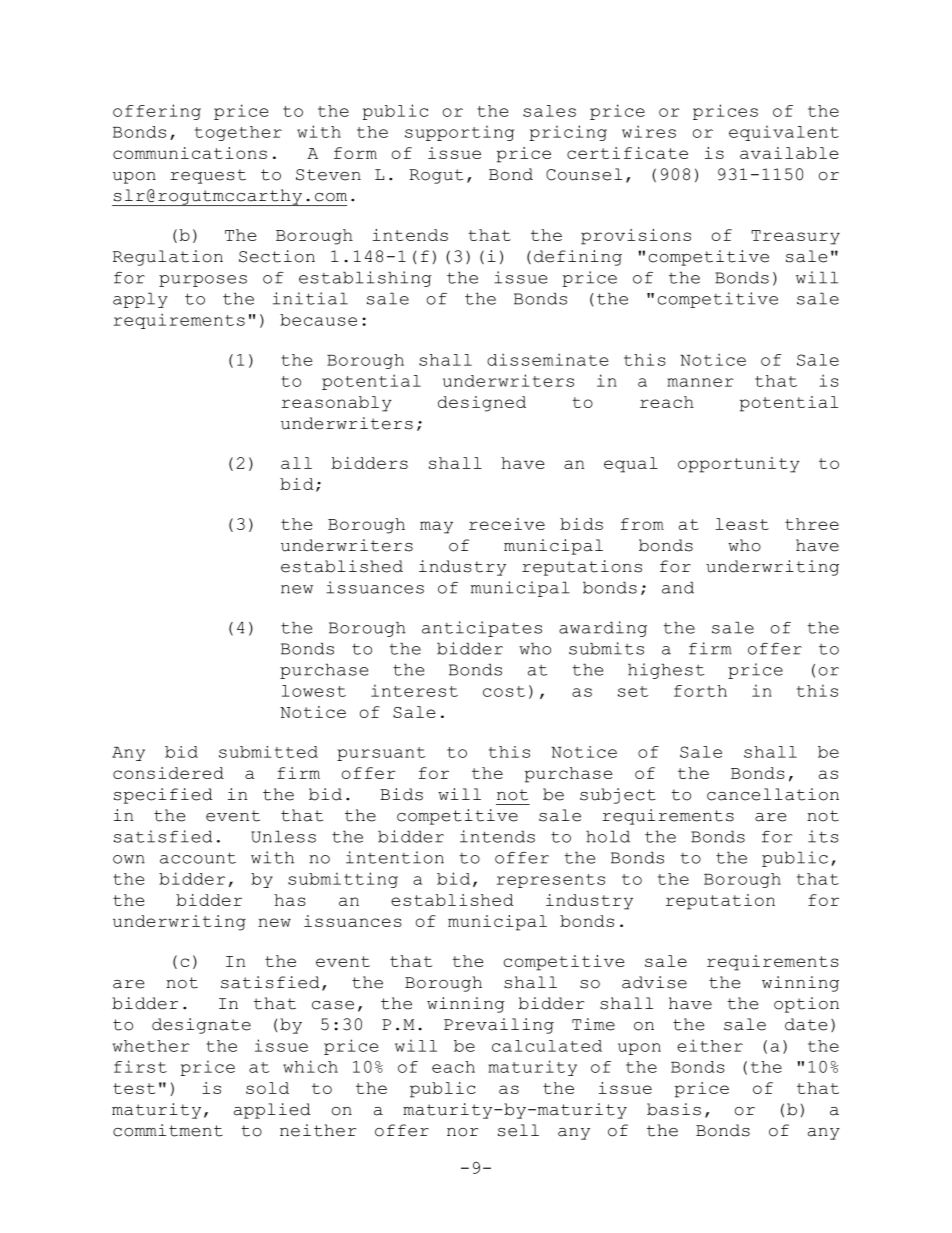 This document has width=952, height=1233. What do you see at coordinates (395, 857) in the document?
I see `intention` at bounding box center [395, 857].
